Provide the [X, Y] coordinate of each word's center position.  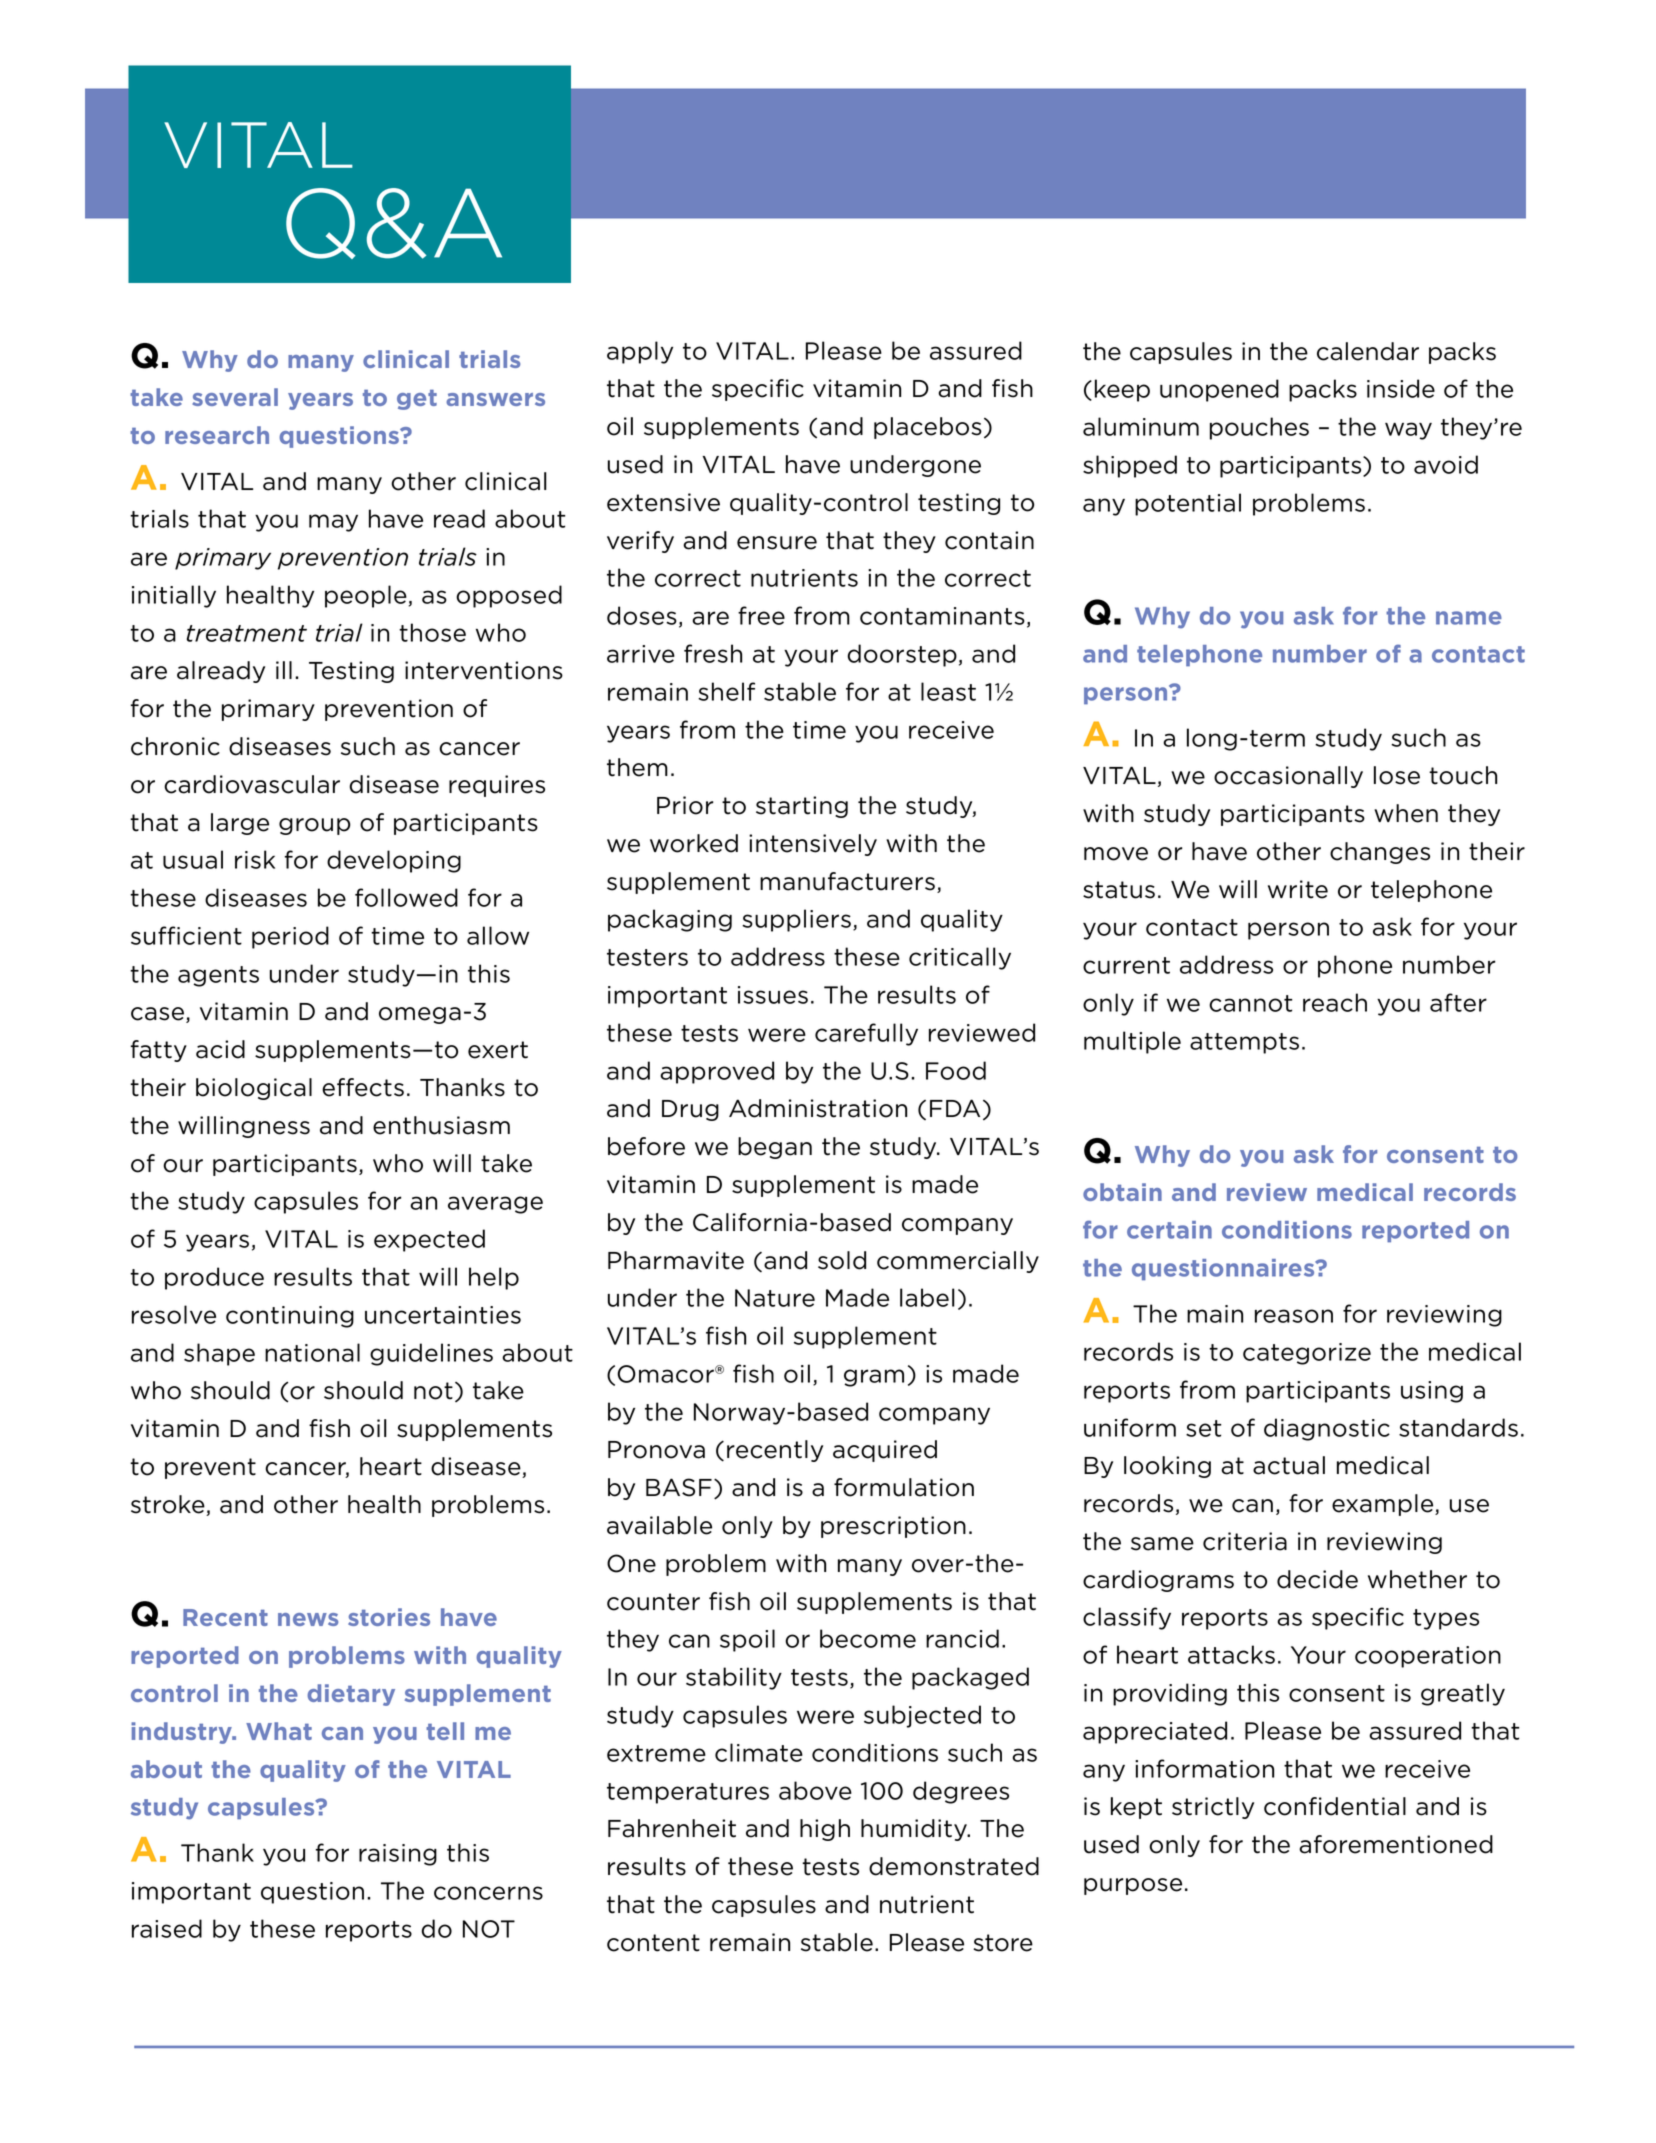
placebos [928, 428]
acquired [885, 1451]
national [312, 1352]
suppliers [796, 920]
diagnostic [1327, 1429]
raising [398, 1855]
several [235, 397]
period [290, 937]
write [1298, 889]
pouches [1259, 428]
